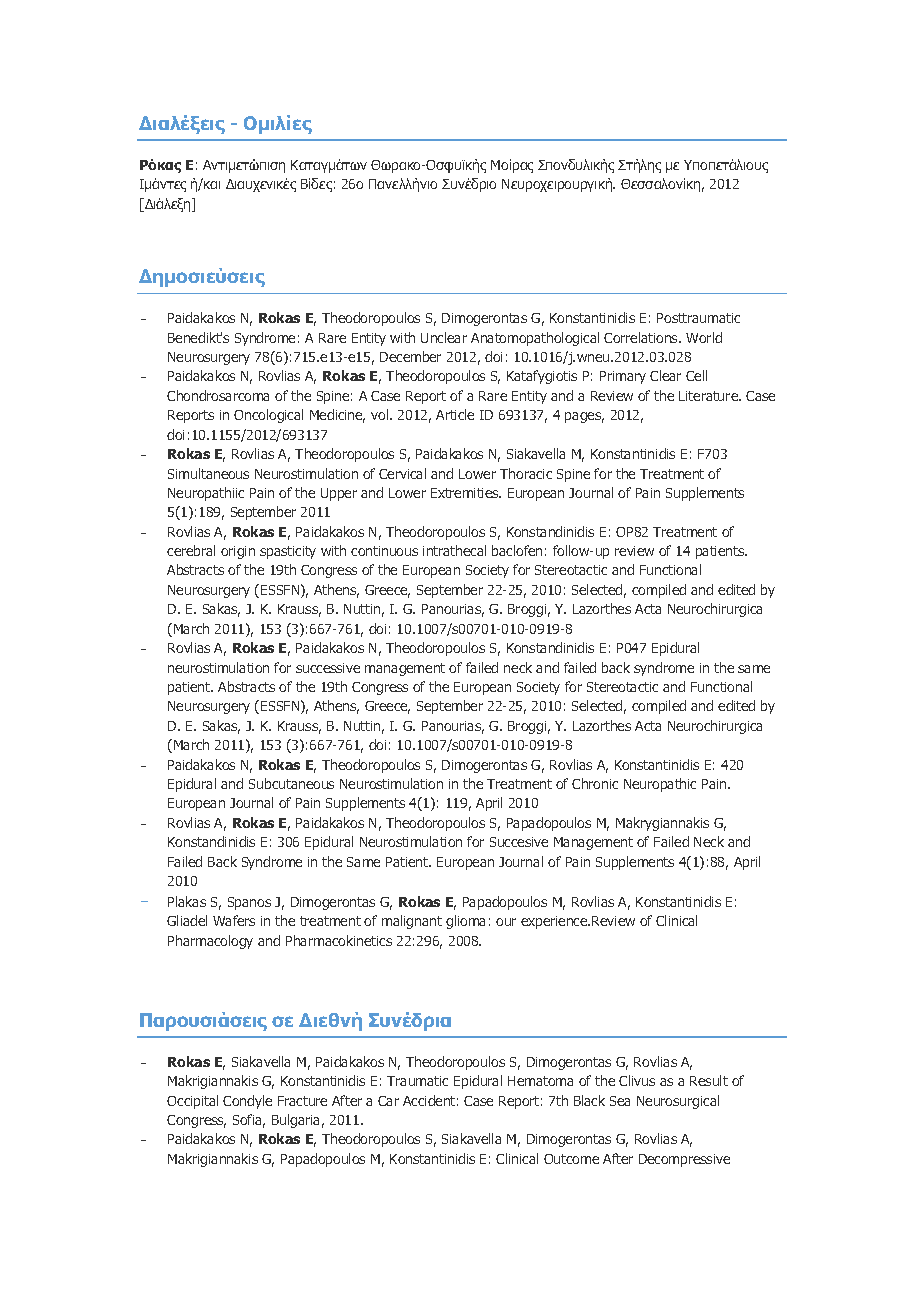 The image size is (924, 1308). Describe the element at coordinates (454, 550) in the screenshot. I see `intrathecal` at that location.
